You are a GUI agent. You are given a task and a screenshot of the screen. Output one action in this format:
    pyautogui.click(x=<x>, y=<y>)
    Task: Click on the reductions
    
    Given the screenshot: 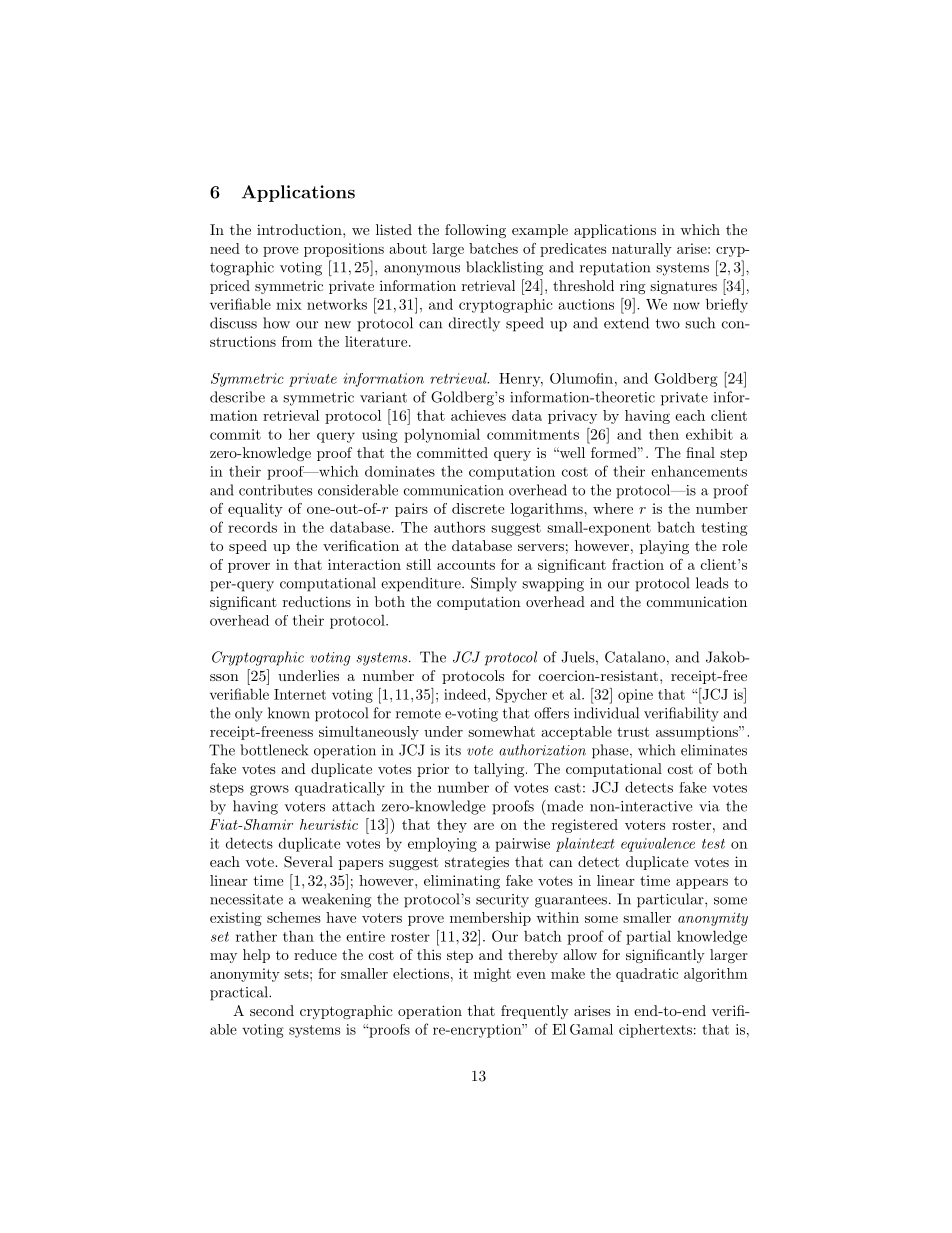 What is the action you would take?
    pyautogui.click(x=317, y=601)
